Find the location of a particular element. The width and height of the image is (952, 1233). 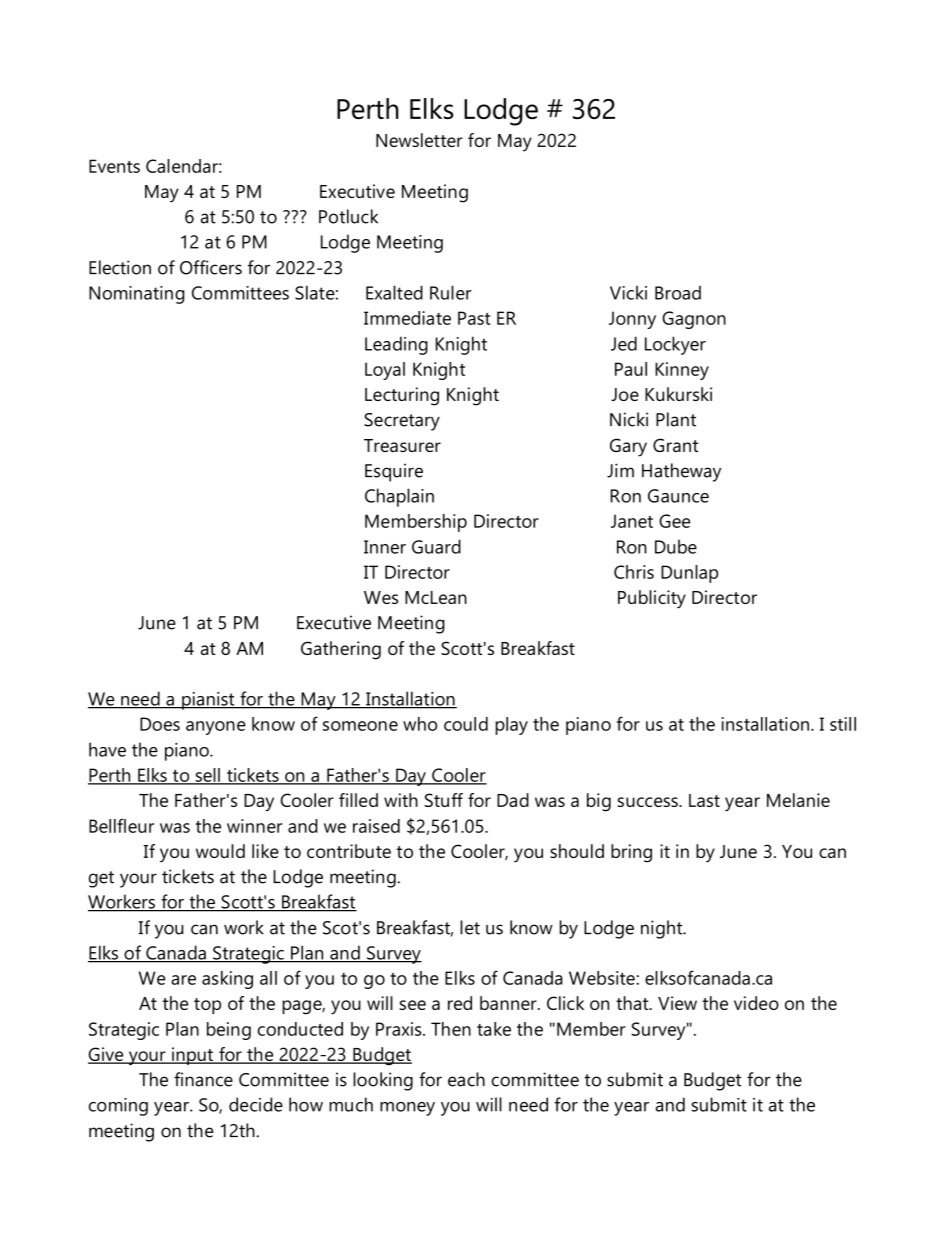

Melanie is located at coordinates (798, 800).
